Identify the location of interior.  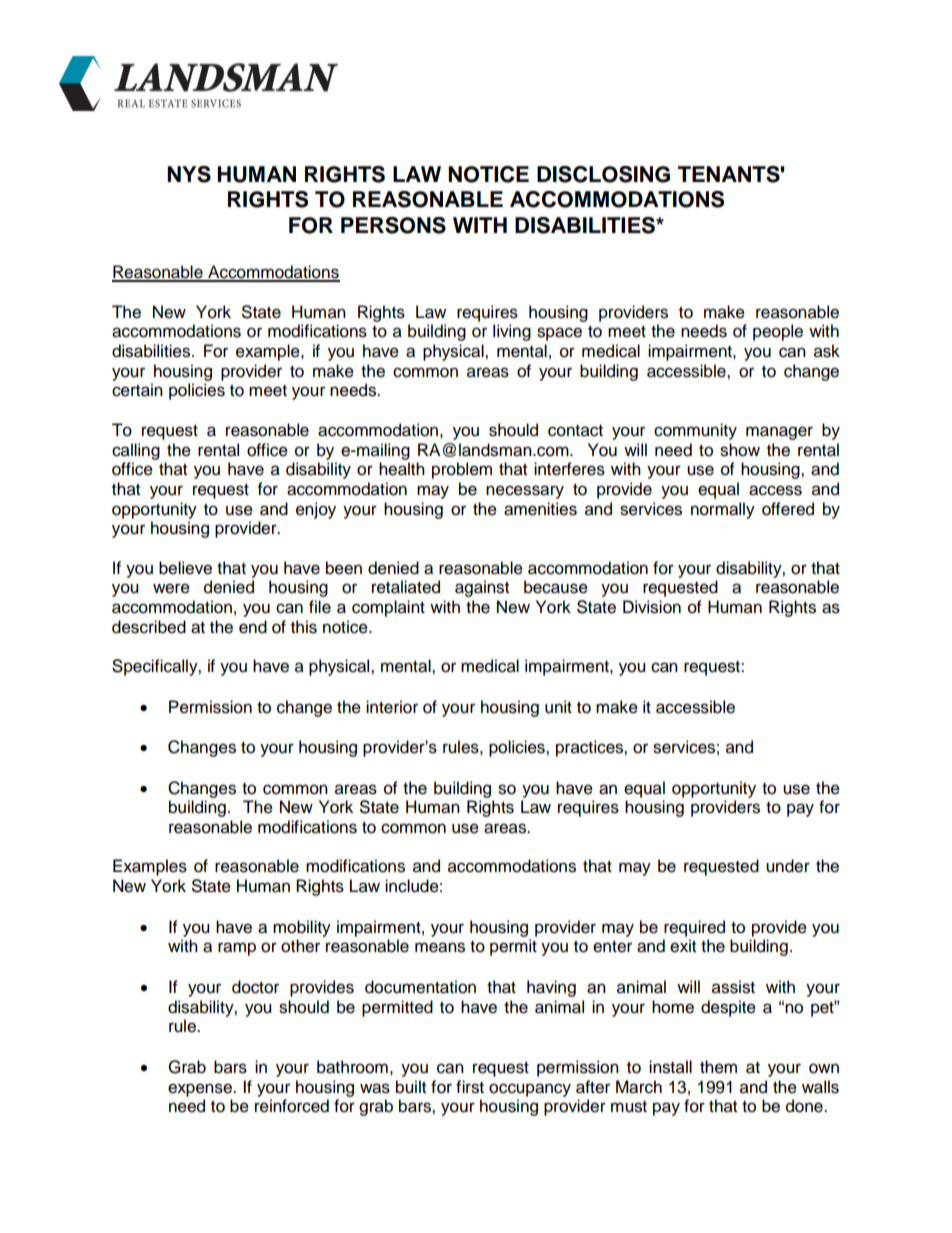
(392, 707).
